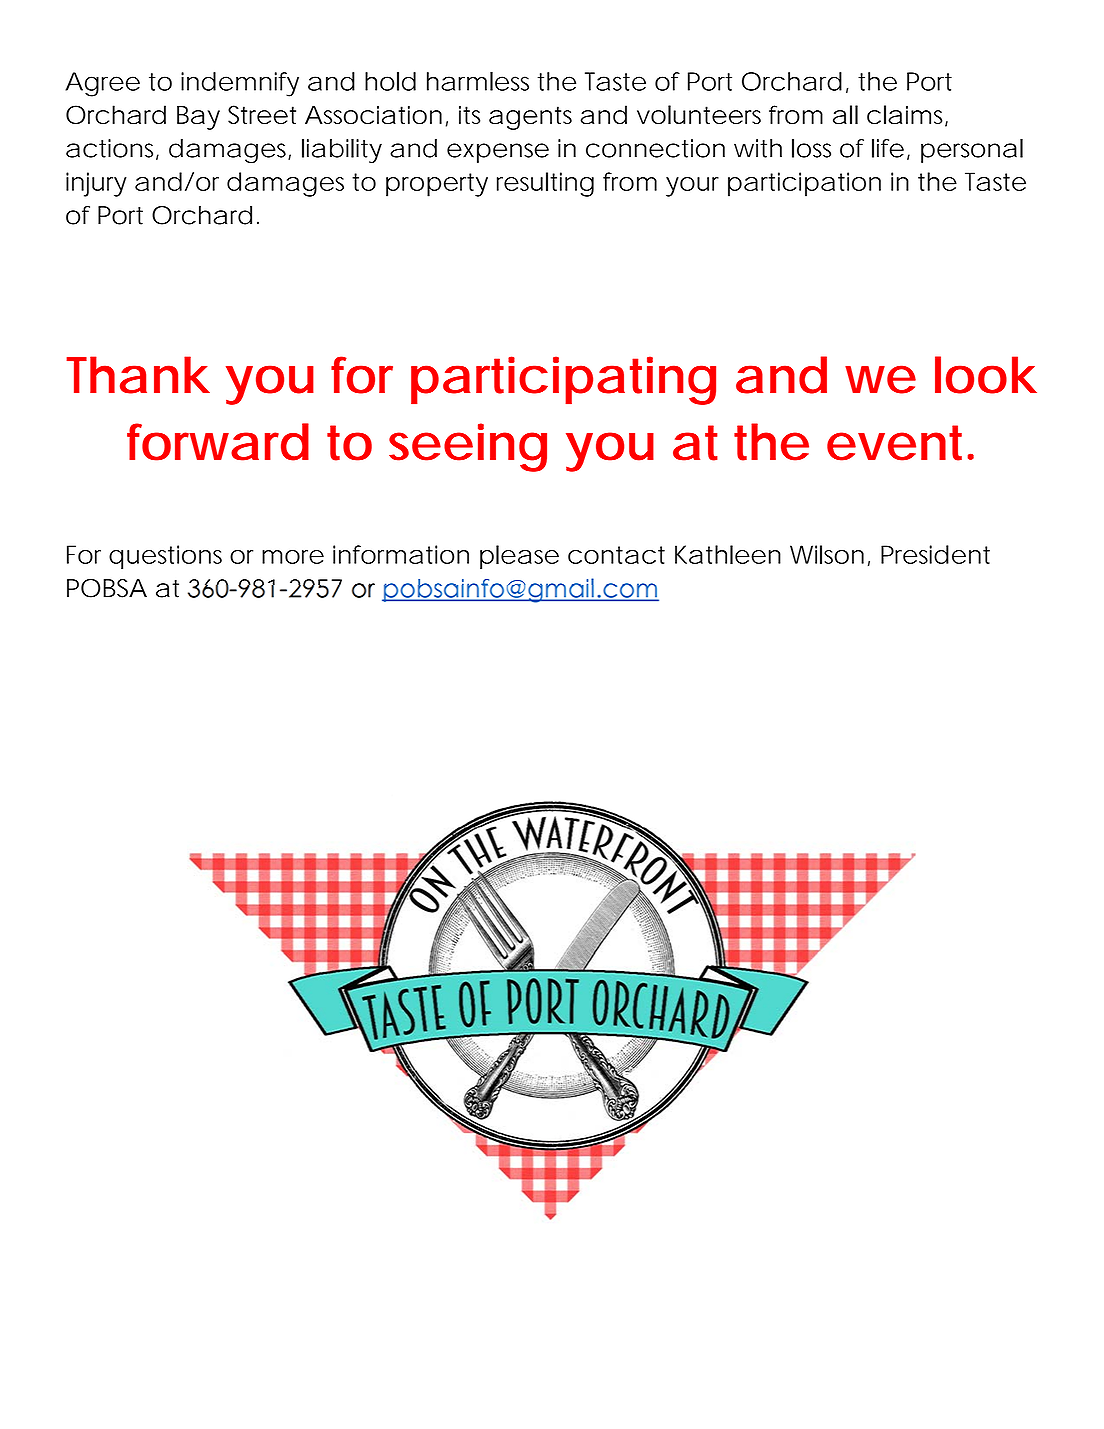 This screenshot has width=1104, height=1429. Describe the element at coordinates (616, 555) in the screenshot. I see `contact` at that location.
